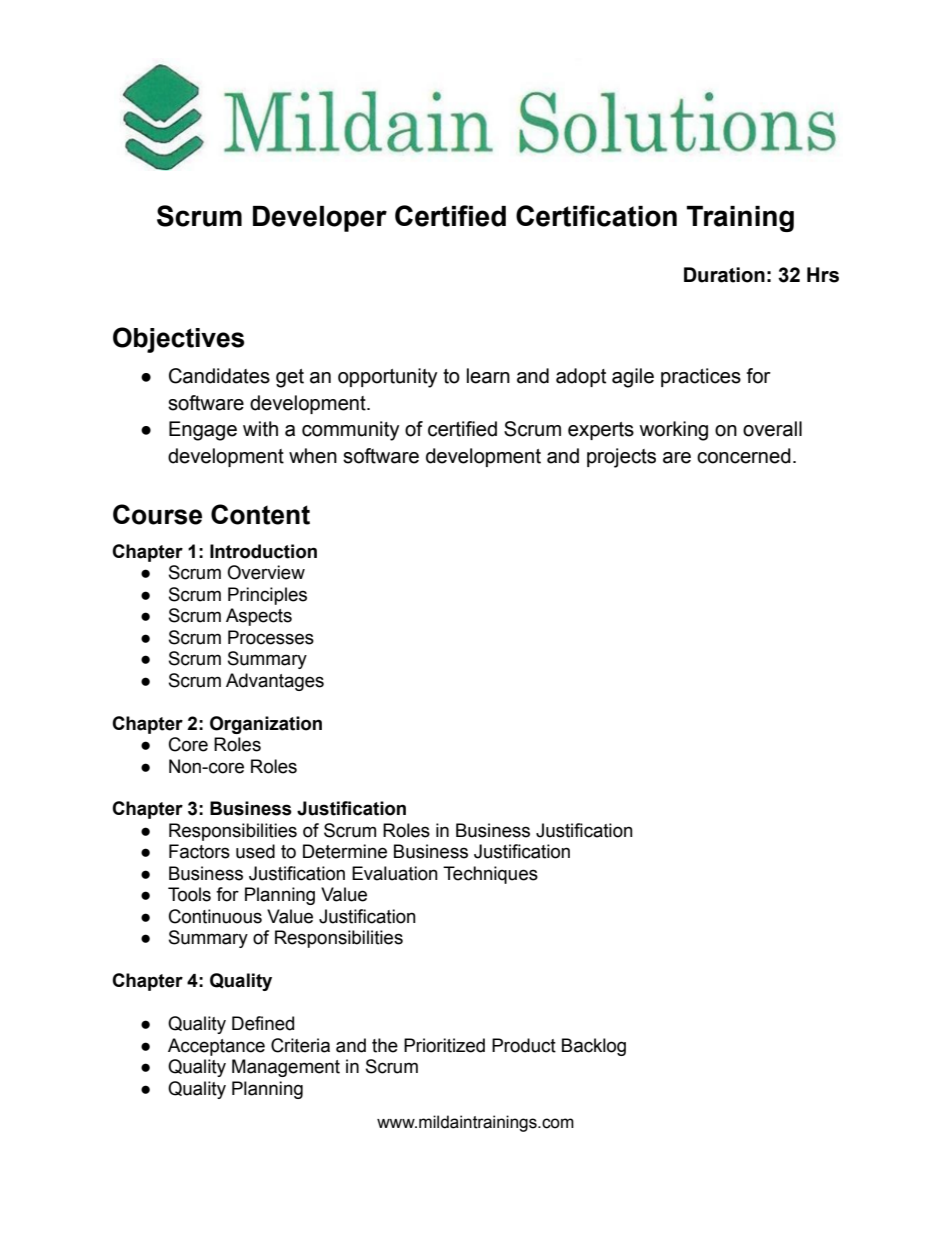 The height and width of the screenshot is (1233, 952). What do you see at coordinates (621, 458) in the screenshot?
I see `projects` at bounding box center [621, 458].
